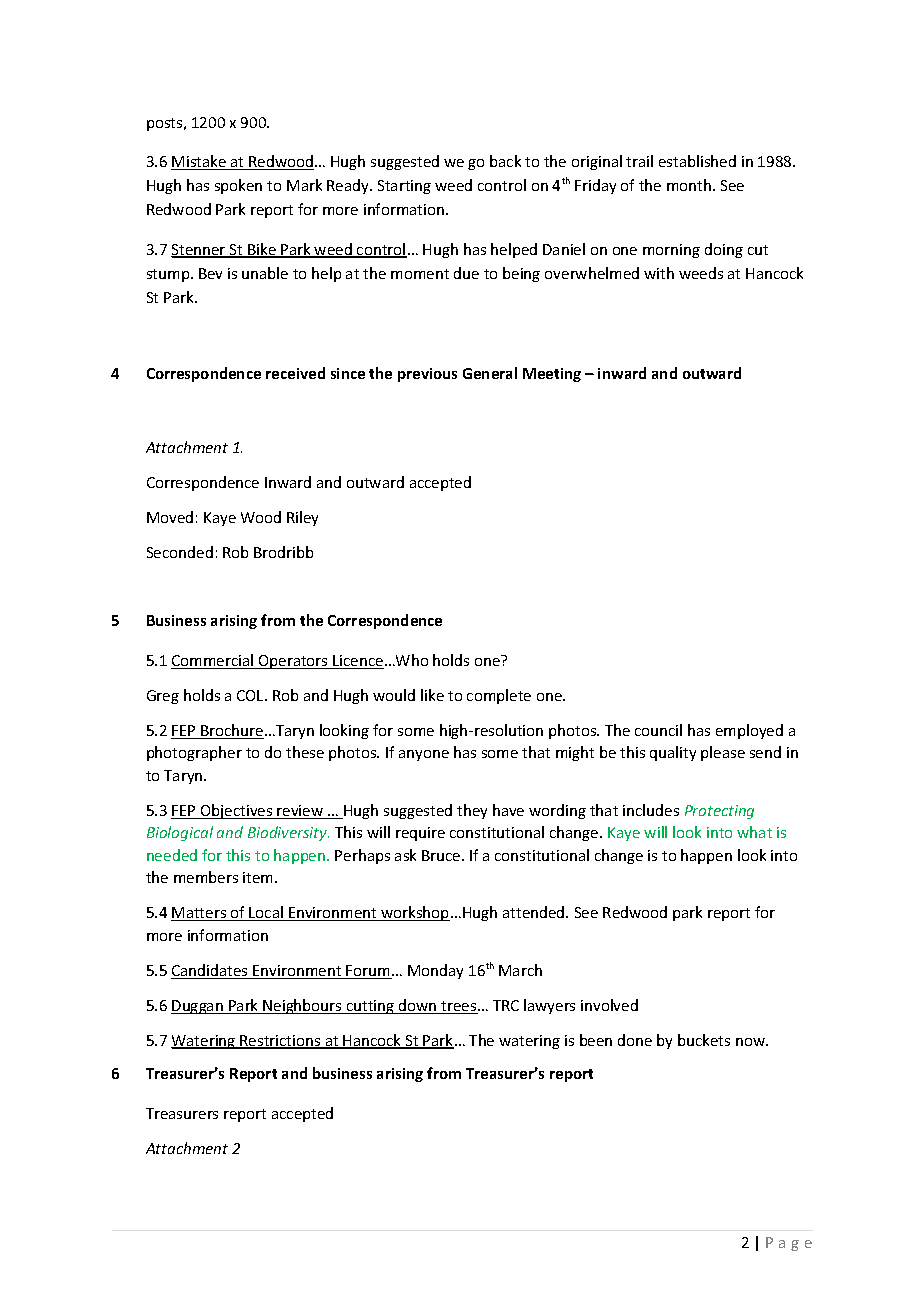  What do you see at coordinates (505, 161) in the document?
I see `back` at bounding box center [505, 161].
